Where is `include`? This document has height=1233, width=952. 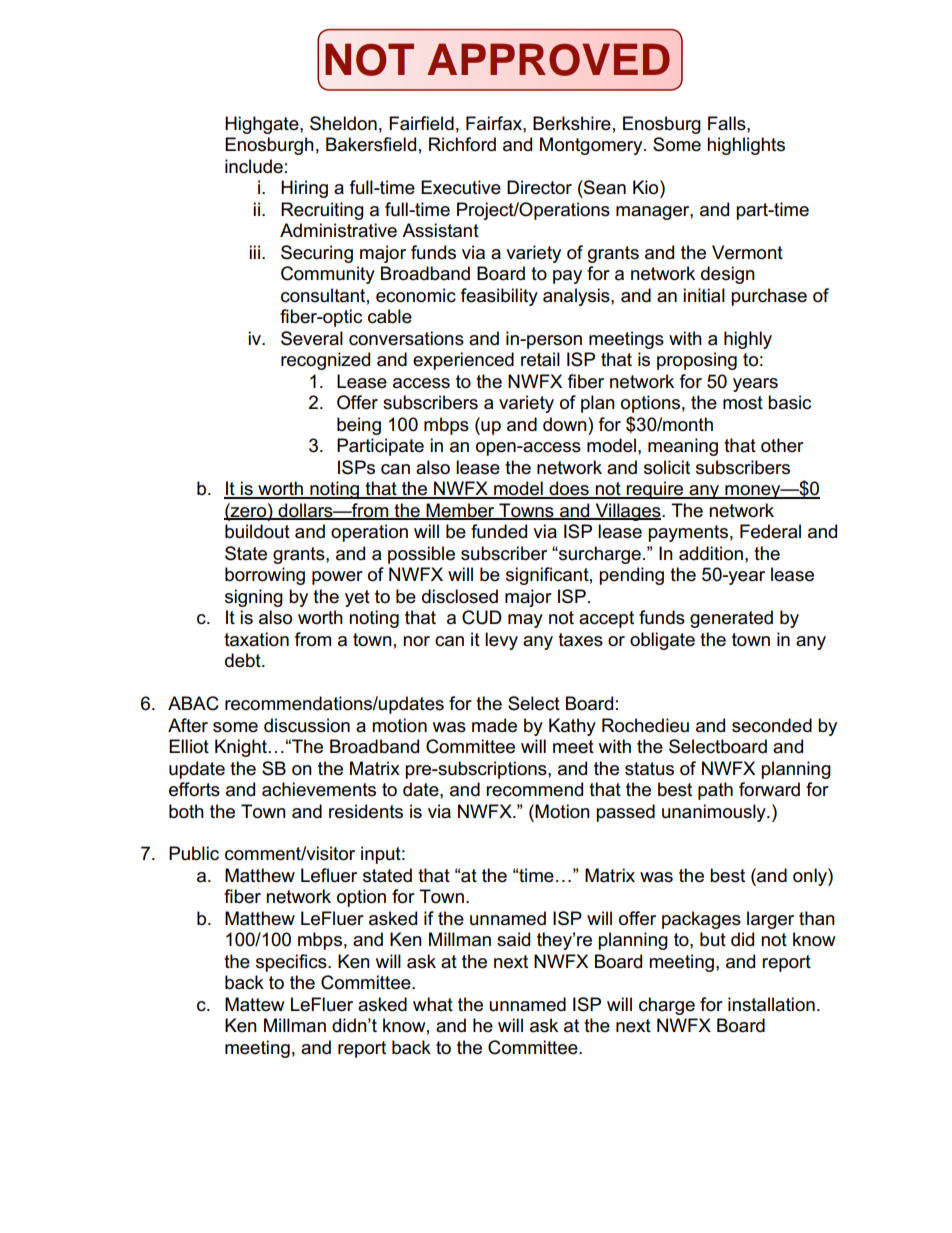 include is located at coordinates (254, 166).
